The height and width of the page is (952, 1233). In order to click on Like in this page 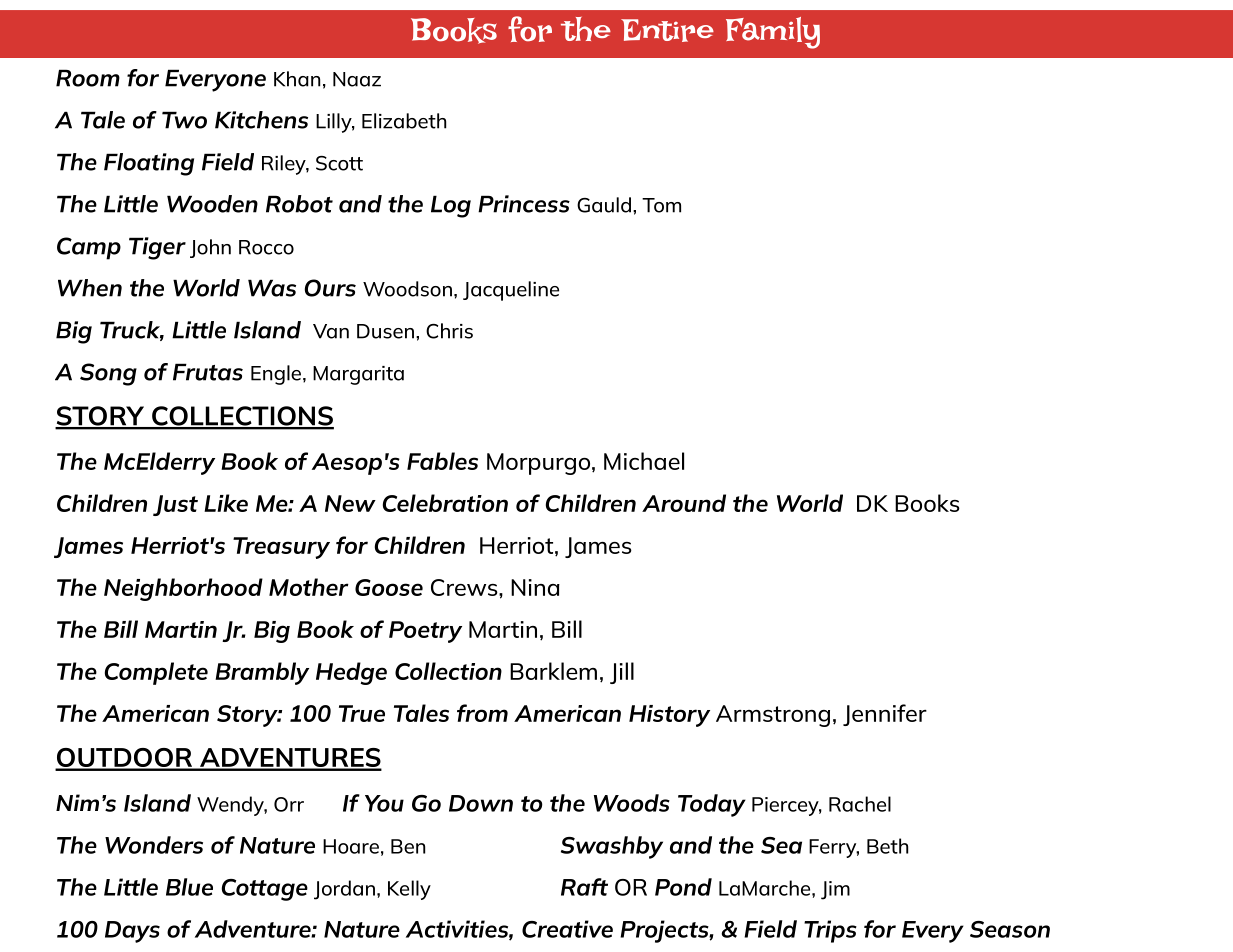, I will do `click(226, 503)`.
